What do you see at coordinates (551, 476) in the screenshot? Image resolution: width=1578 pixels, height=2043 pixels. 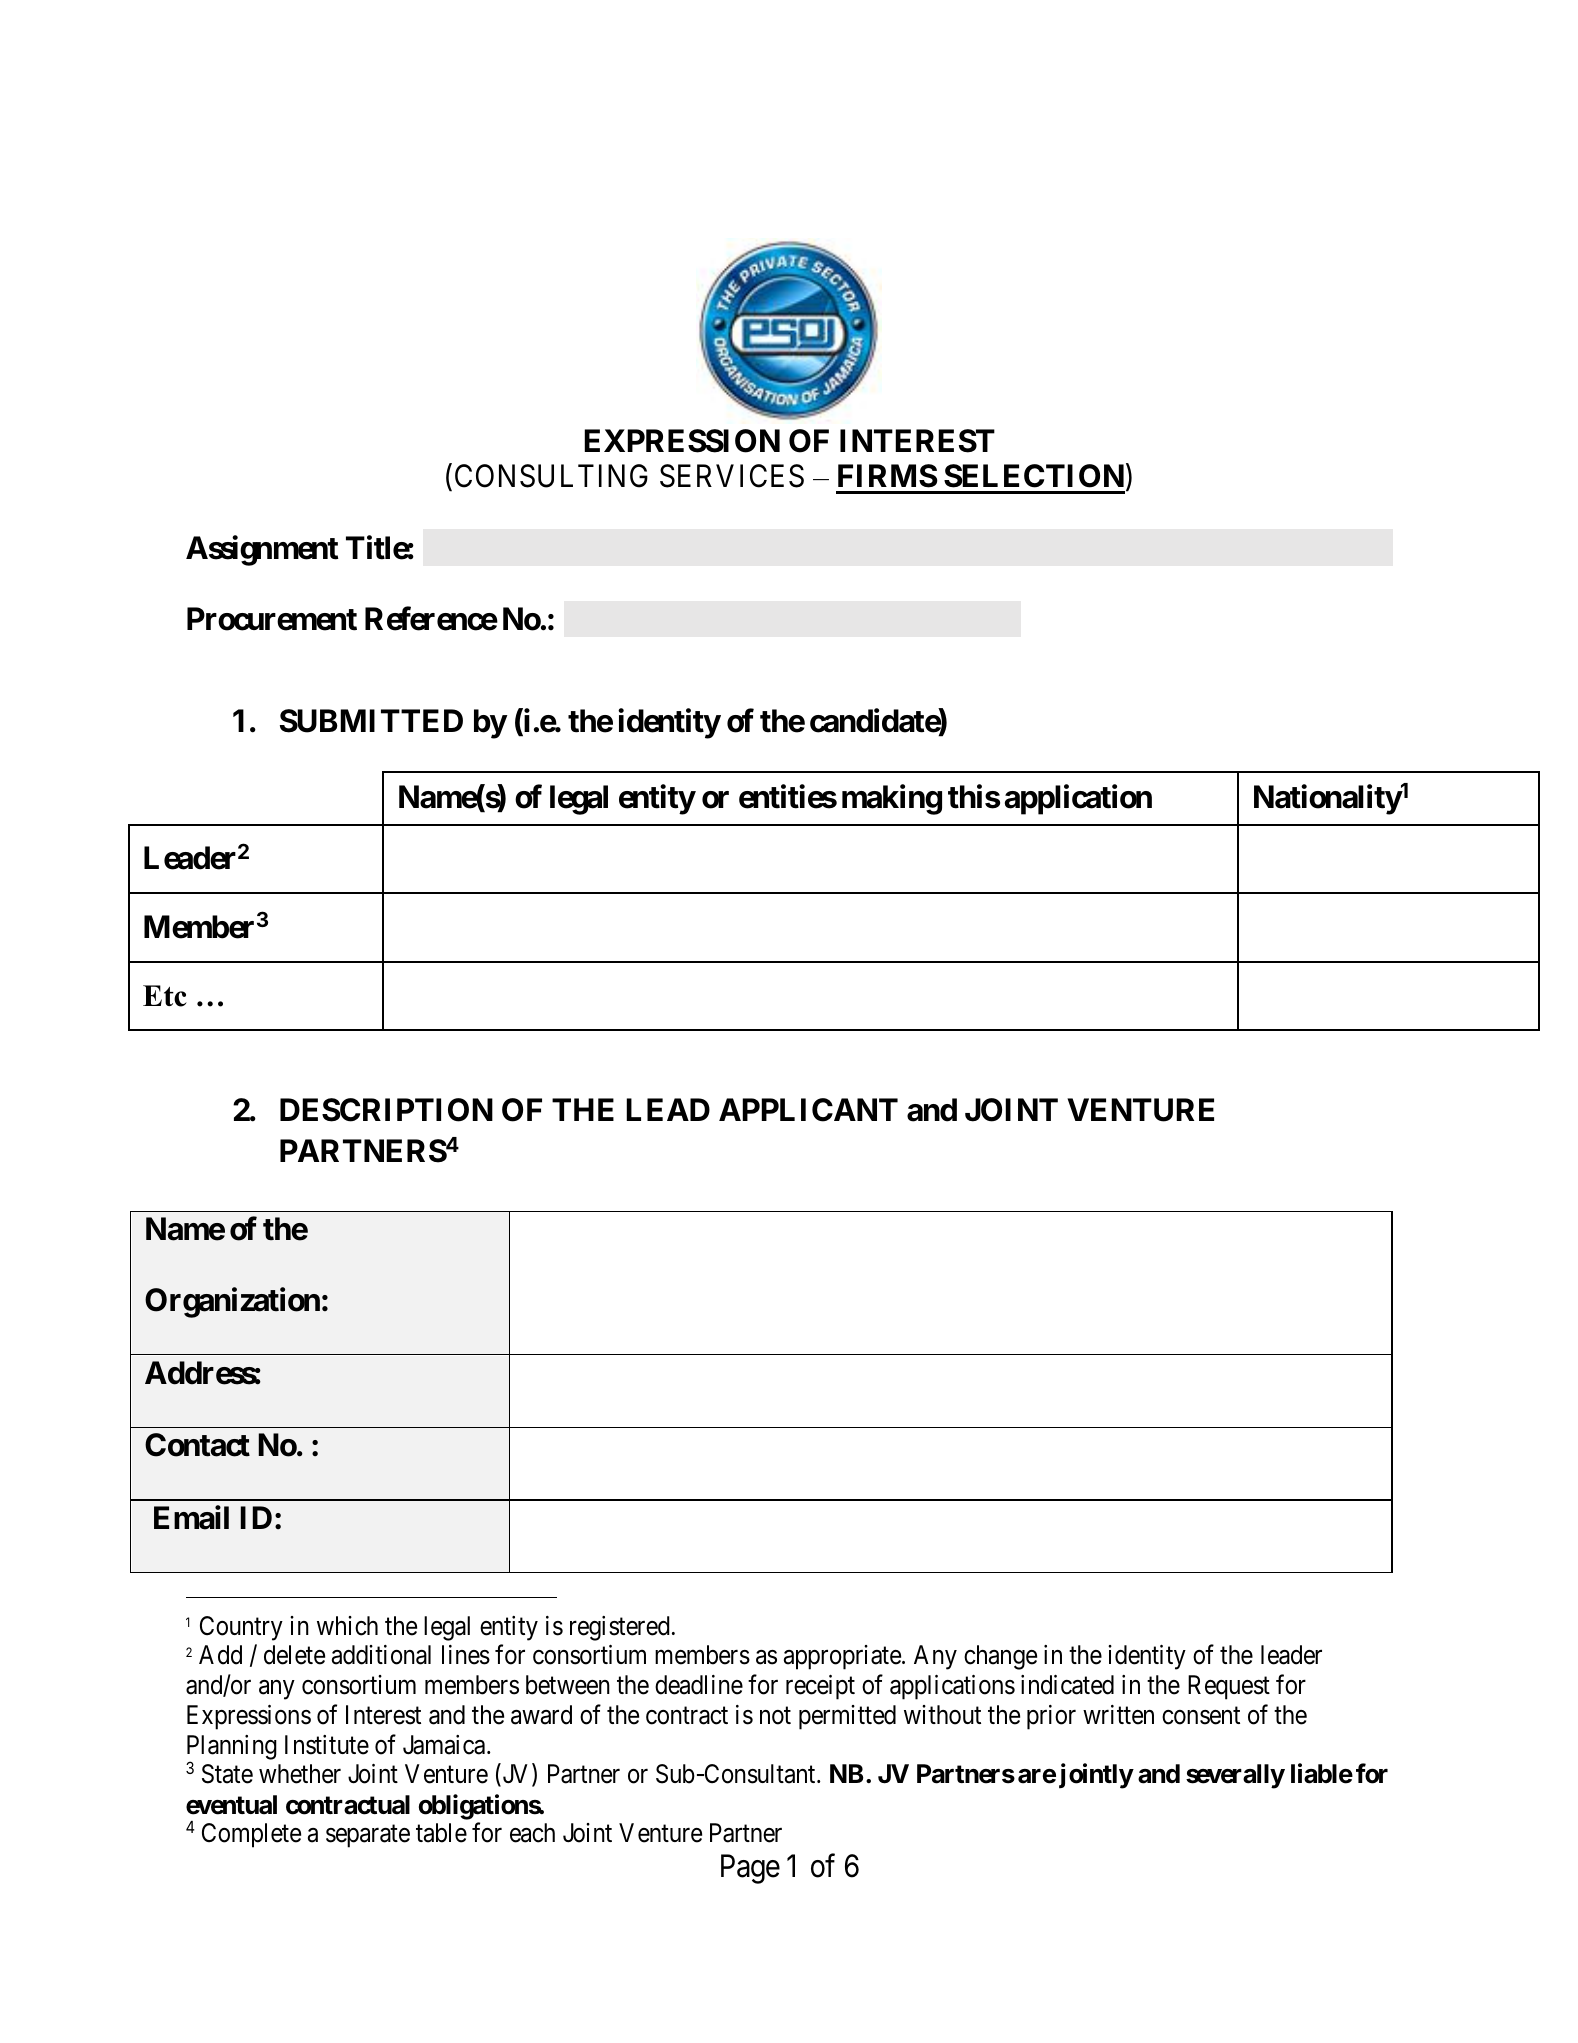 I see `CONSULTING` at bounding box center [551, 476].
